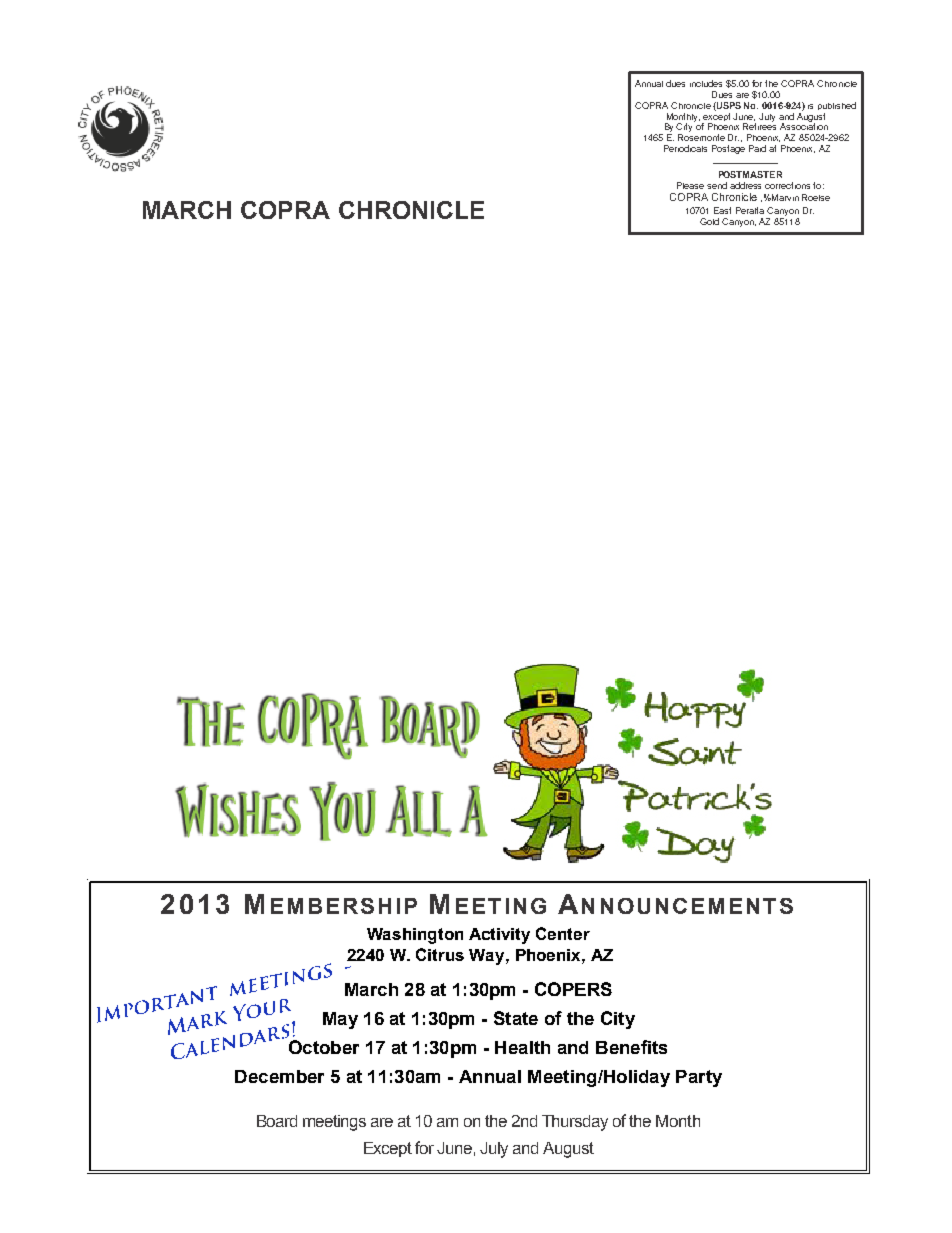 Image resolution: width=952 pixels, height=1233 pixels. What do you see at coordinates (759, 125) in the screenshot?
I see `Retirees` at bounding box center [759, 125].
